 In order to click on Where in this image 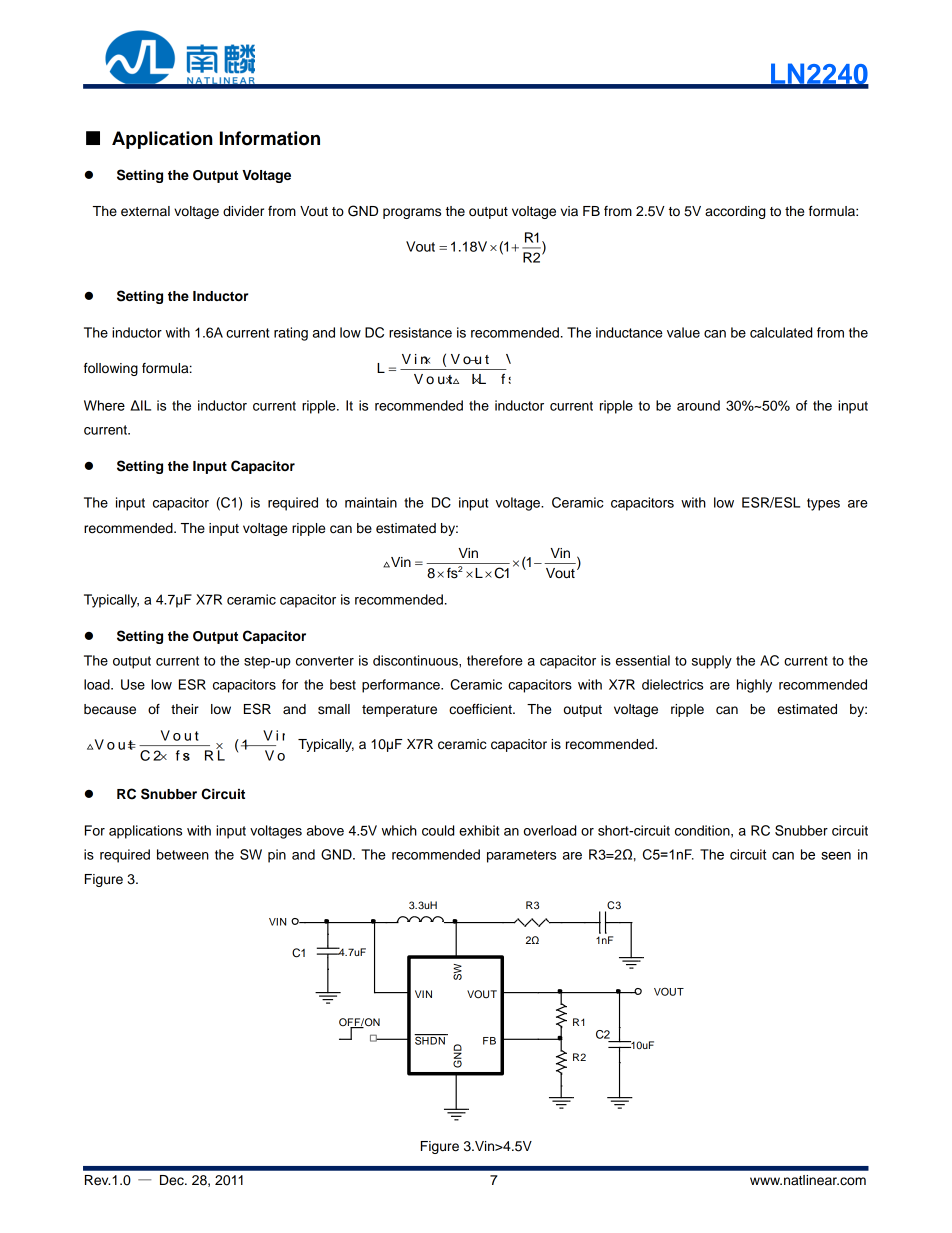, I will do `click(104, 405)`.
